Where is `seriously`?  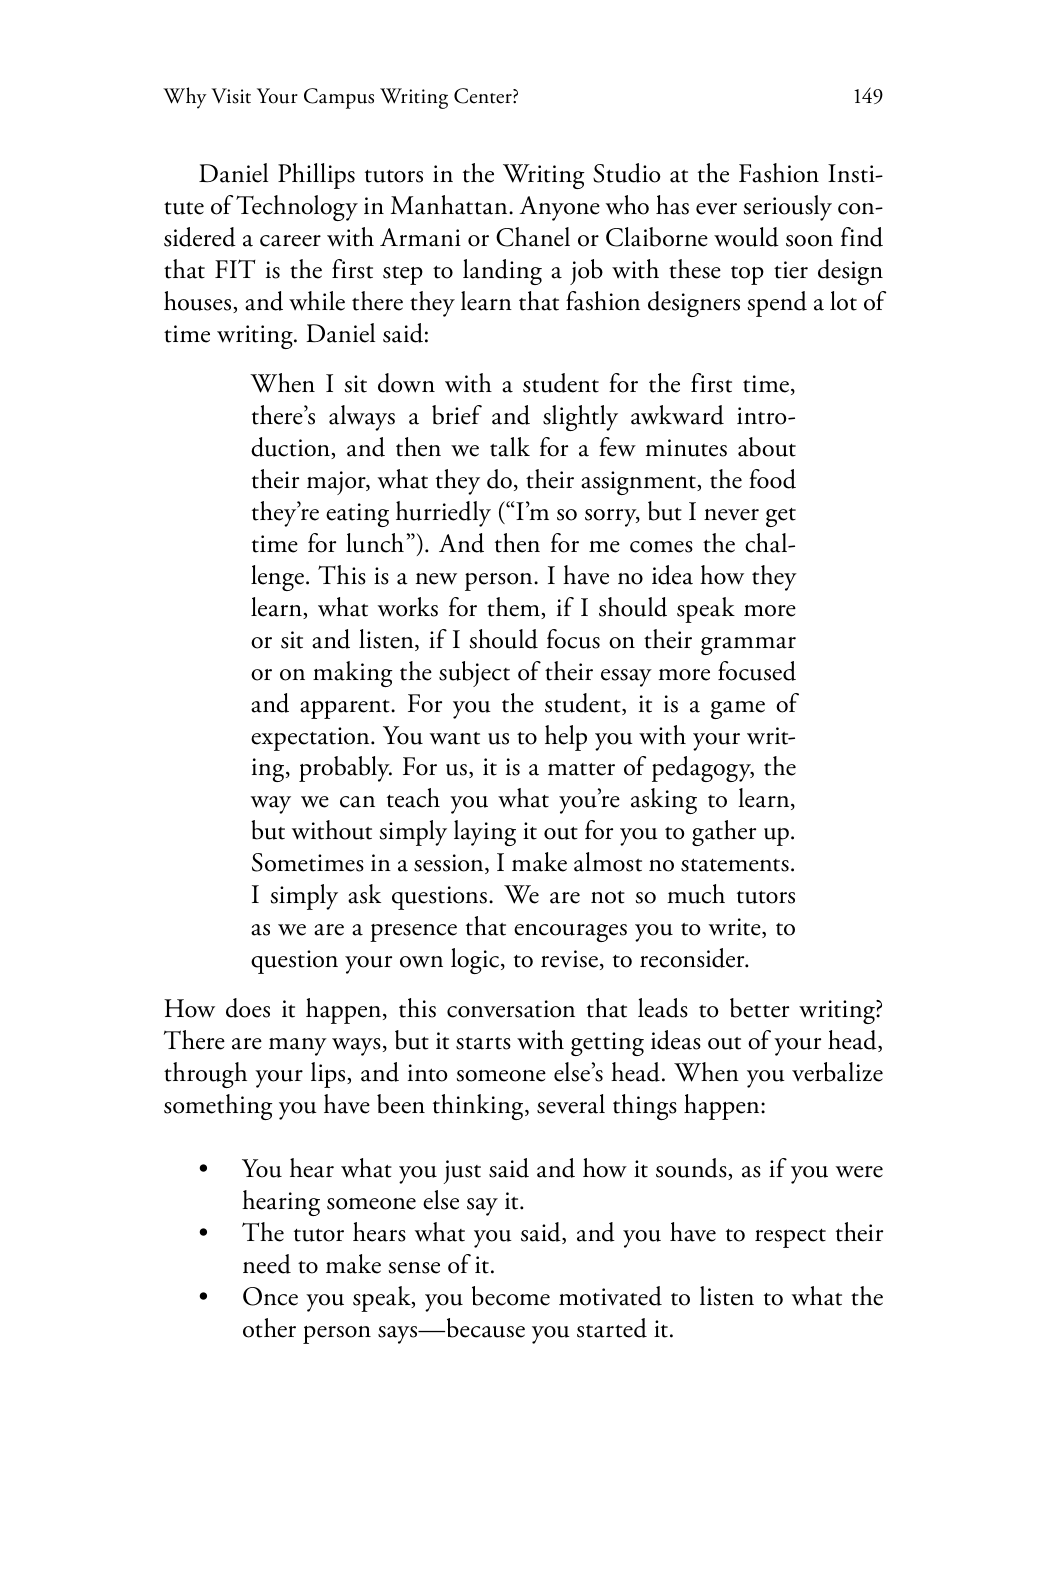 seriously is located at coordinates (788, 208).
